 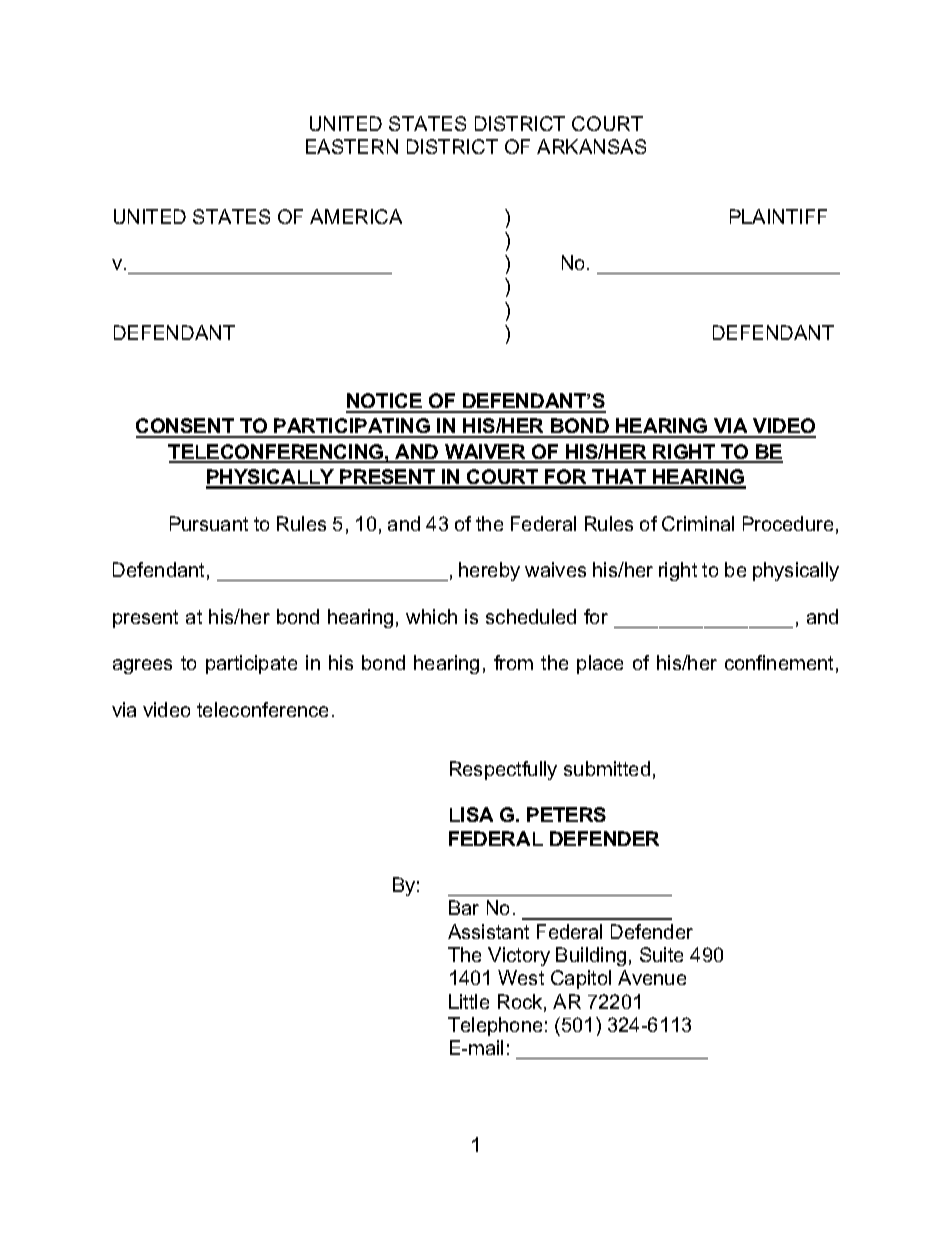 I want to click on Procedure, so click(x=788, y=523).
